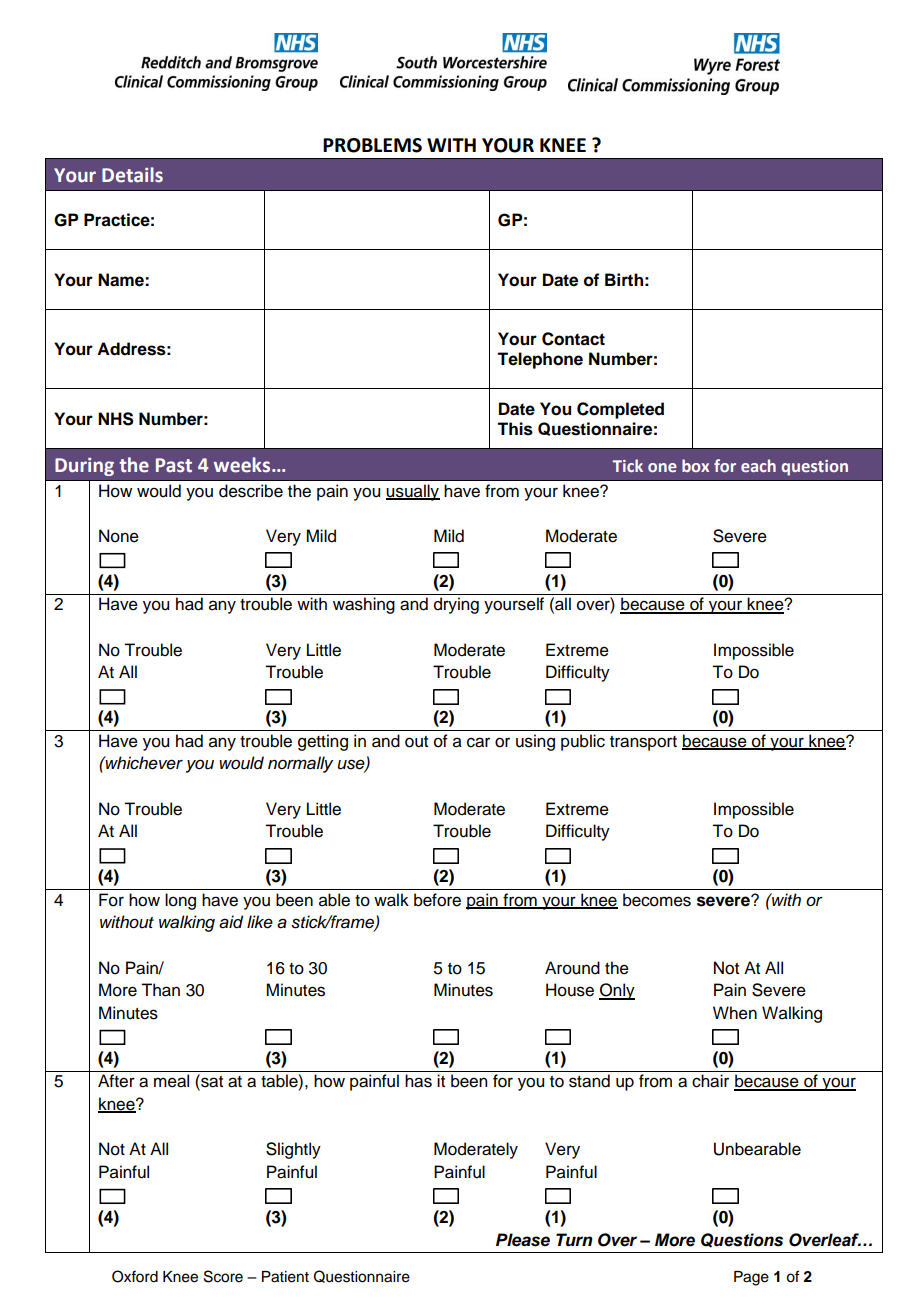 This page has height=1308, width=924. I want to click on long, so click(180, 901).
